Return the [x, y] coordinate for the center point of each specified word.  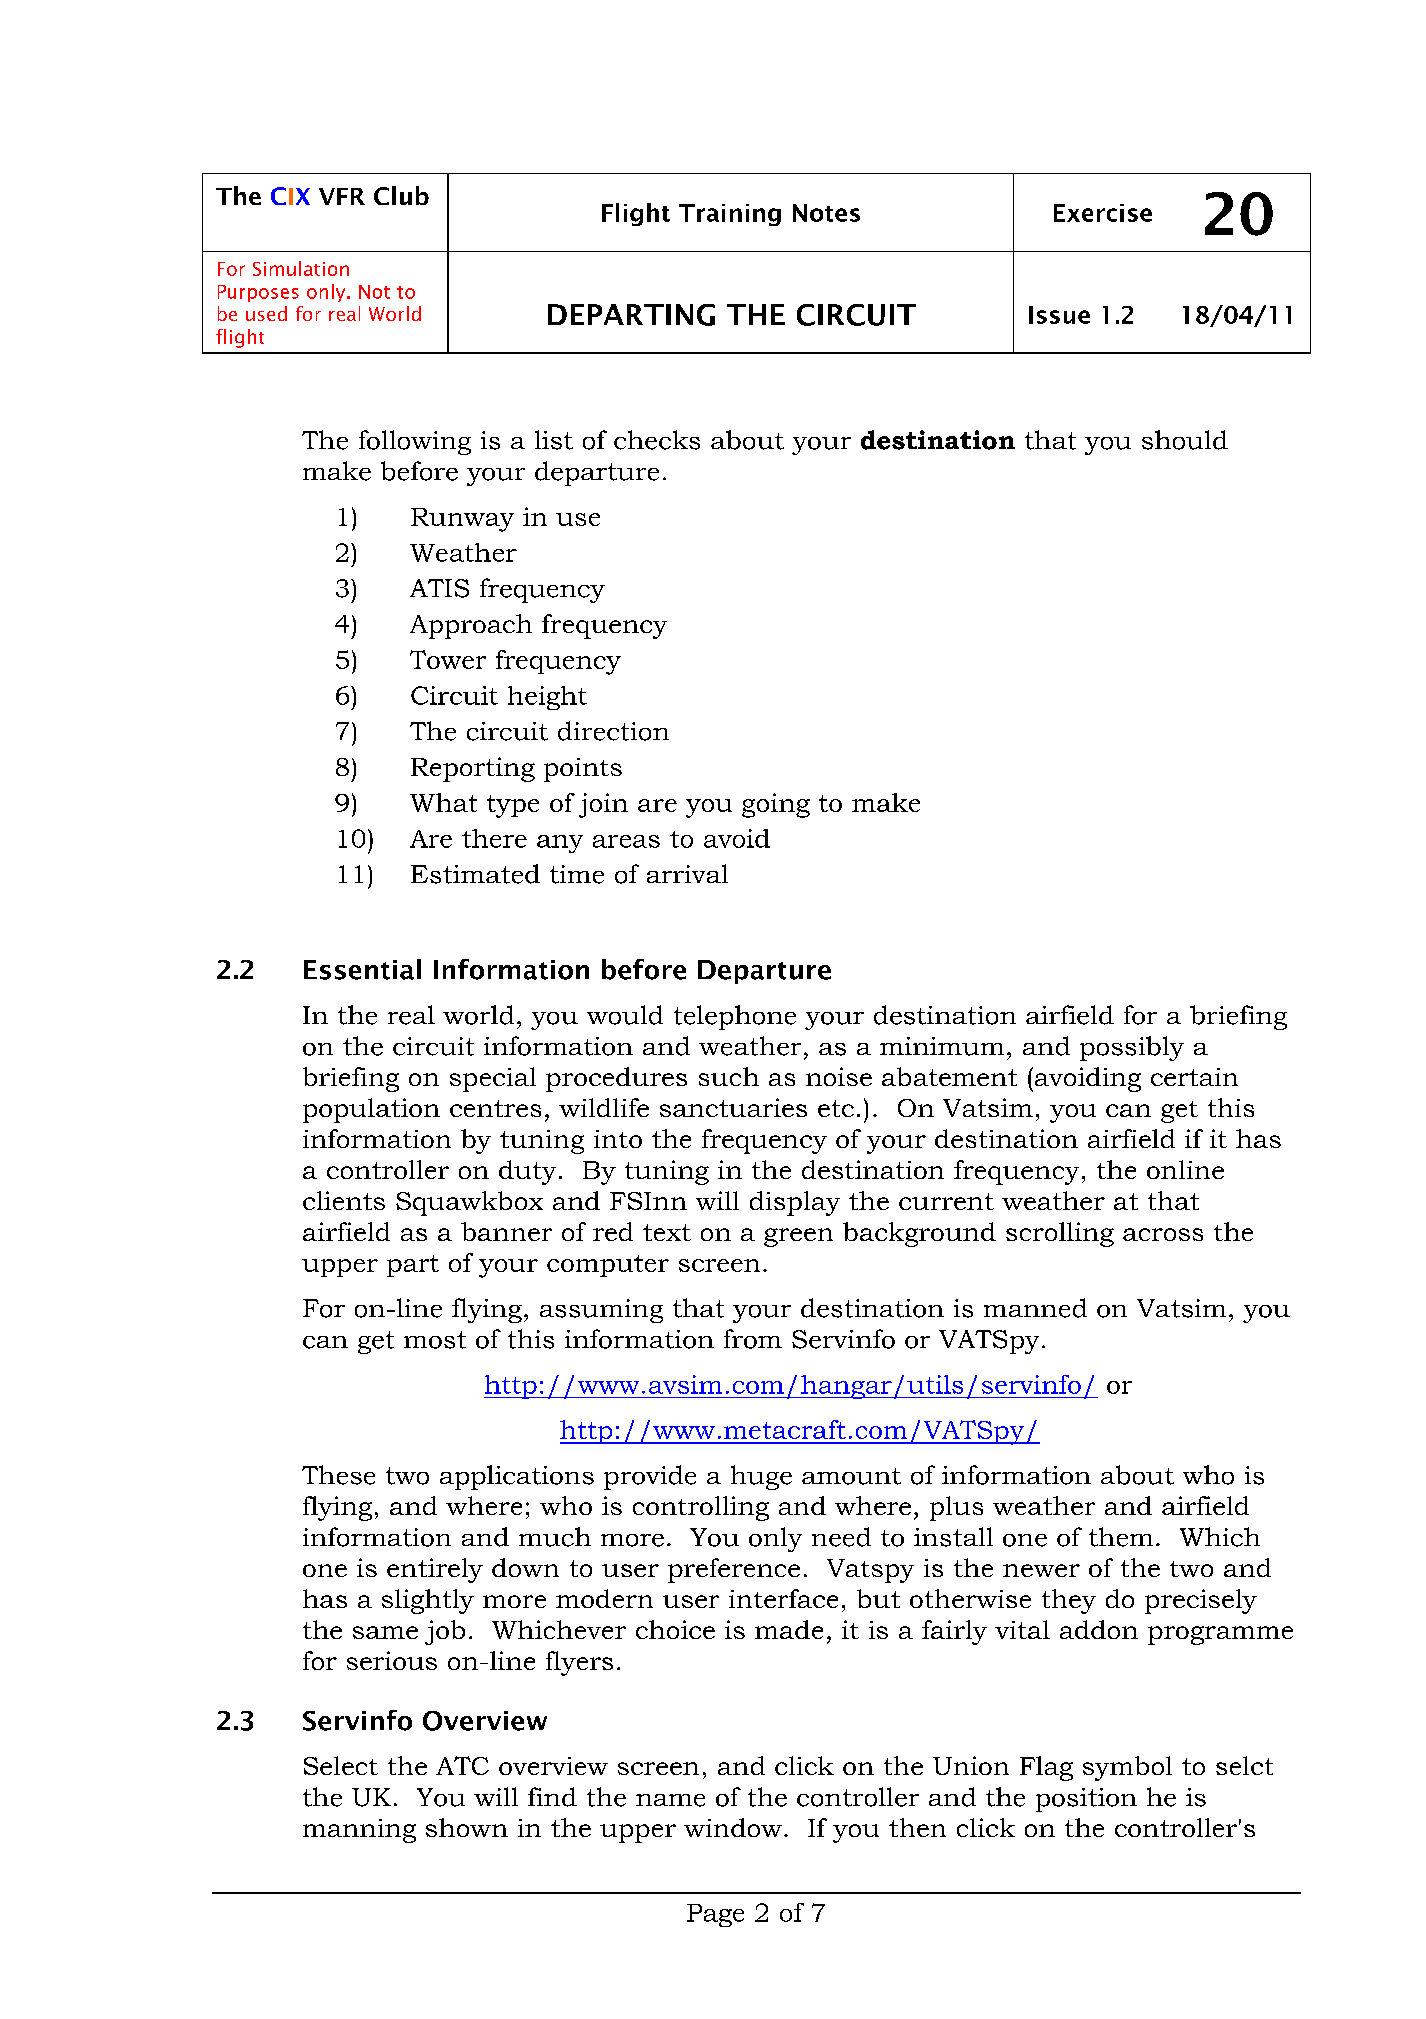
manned [1035, 1308]
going [776, 805]
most [435, 1340]
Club [401, 195]
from [753, 1339]
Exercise [1103, 213]
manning [359, 1831]
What [443, 802]
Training [730, 215]
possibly [1132, 1048]
